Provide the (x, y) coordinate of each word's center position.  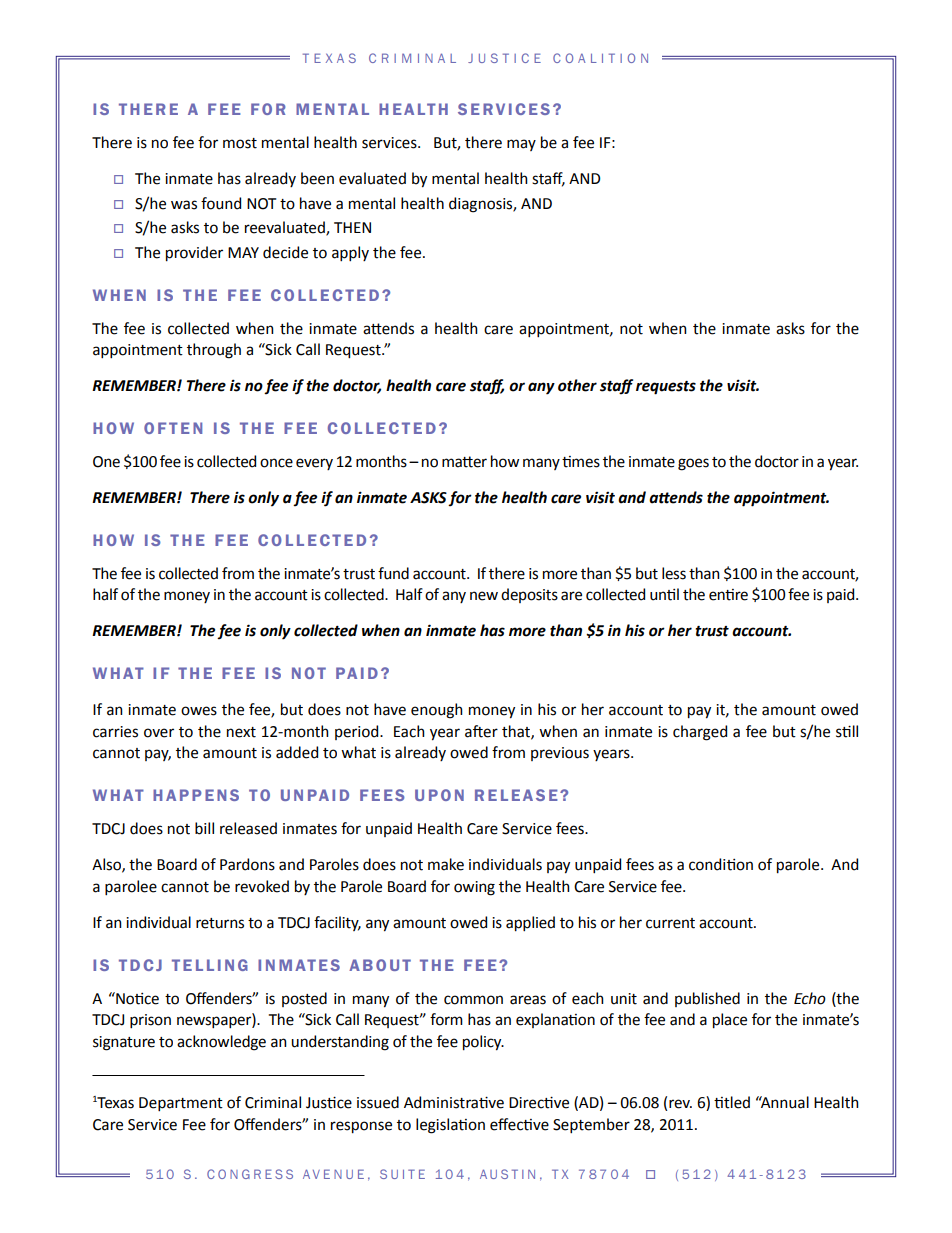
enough (437, 711)
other (577, 385)
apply (350, 253)
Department (181, 1104)
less (674, 573)
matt (458, 462)
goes (693, 464)
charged (700, 733)
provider (194, 254)
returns (220, 923)
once (276, 463)
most (240, 143)
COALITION (600, 58)
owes (199, 711)
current (670, 923)
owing (474, 888)
